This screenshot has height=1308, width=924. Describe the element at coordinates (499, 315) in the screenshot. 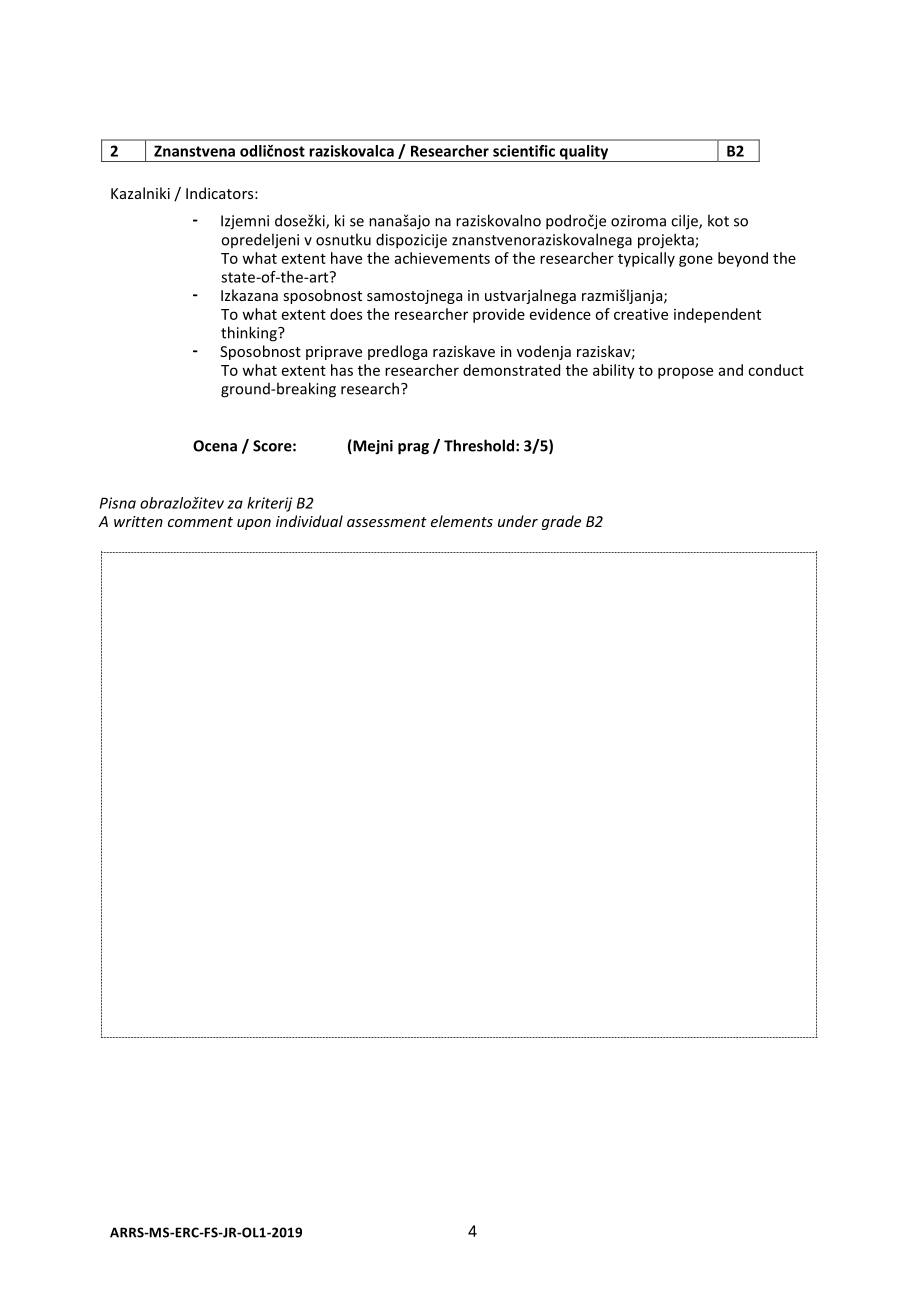

I see `provide` at that location.
